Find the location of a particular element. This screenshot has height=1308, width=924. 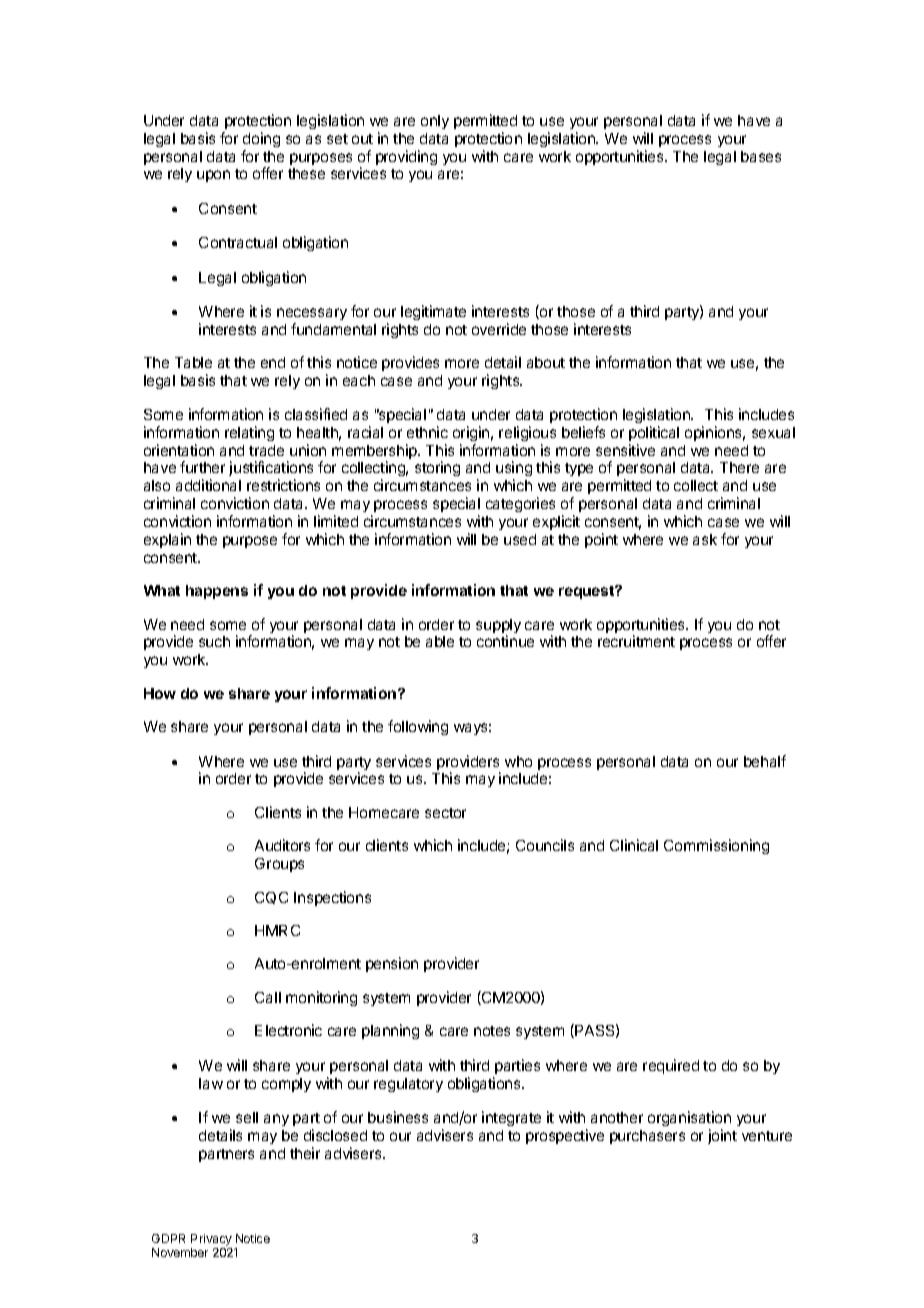

Groups is located at coordinates (279, 865).
